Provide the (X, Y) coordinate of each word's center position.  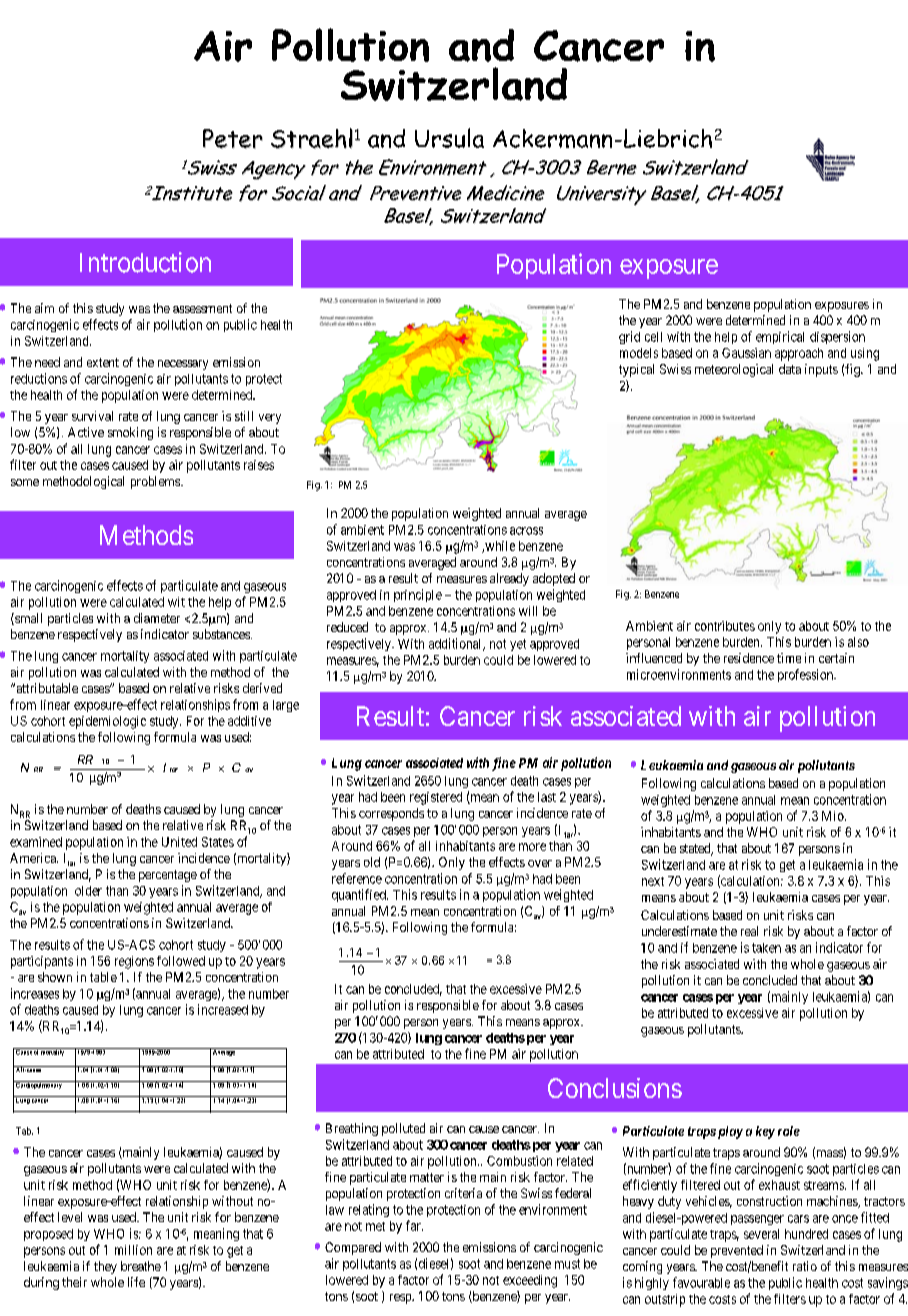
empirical (780, 337)
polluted (403, 1129)
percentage (168, 876)
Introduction (145, 262)
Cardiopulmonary (39, 1085)
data (790, 369)
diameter (157, 618)
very (270, 419)
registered (436, 798)
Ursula (449, 138)
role (789, 1131)
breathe (141, 1266)
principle (418, 595)
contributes (725, 626)
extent (103, 362)
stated (696, 849)
